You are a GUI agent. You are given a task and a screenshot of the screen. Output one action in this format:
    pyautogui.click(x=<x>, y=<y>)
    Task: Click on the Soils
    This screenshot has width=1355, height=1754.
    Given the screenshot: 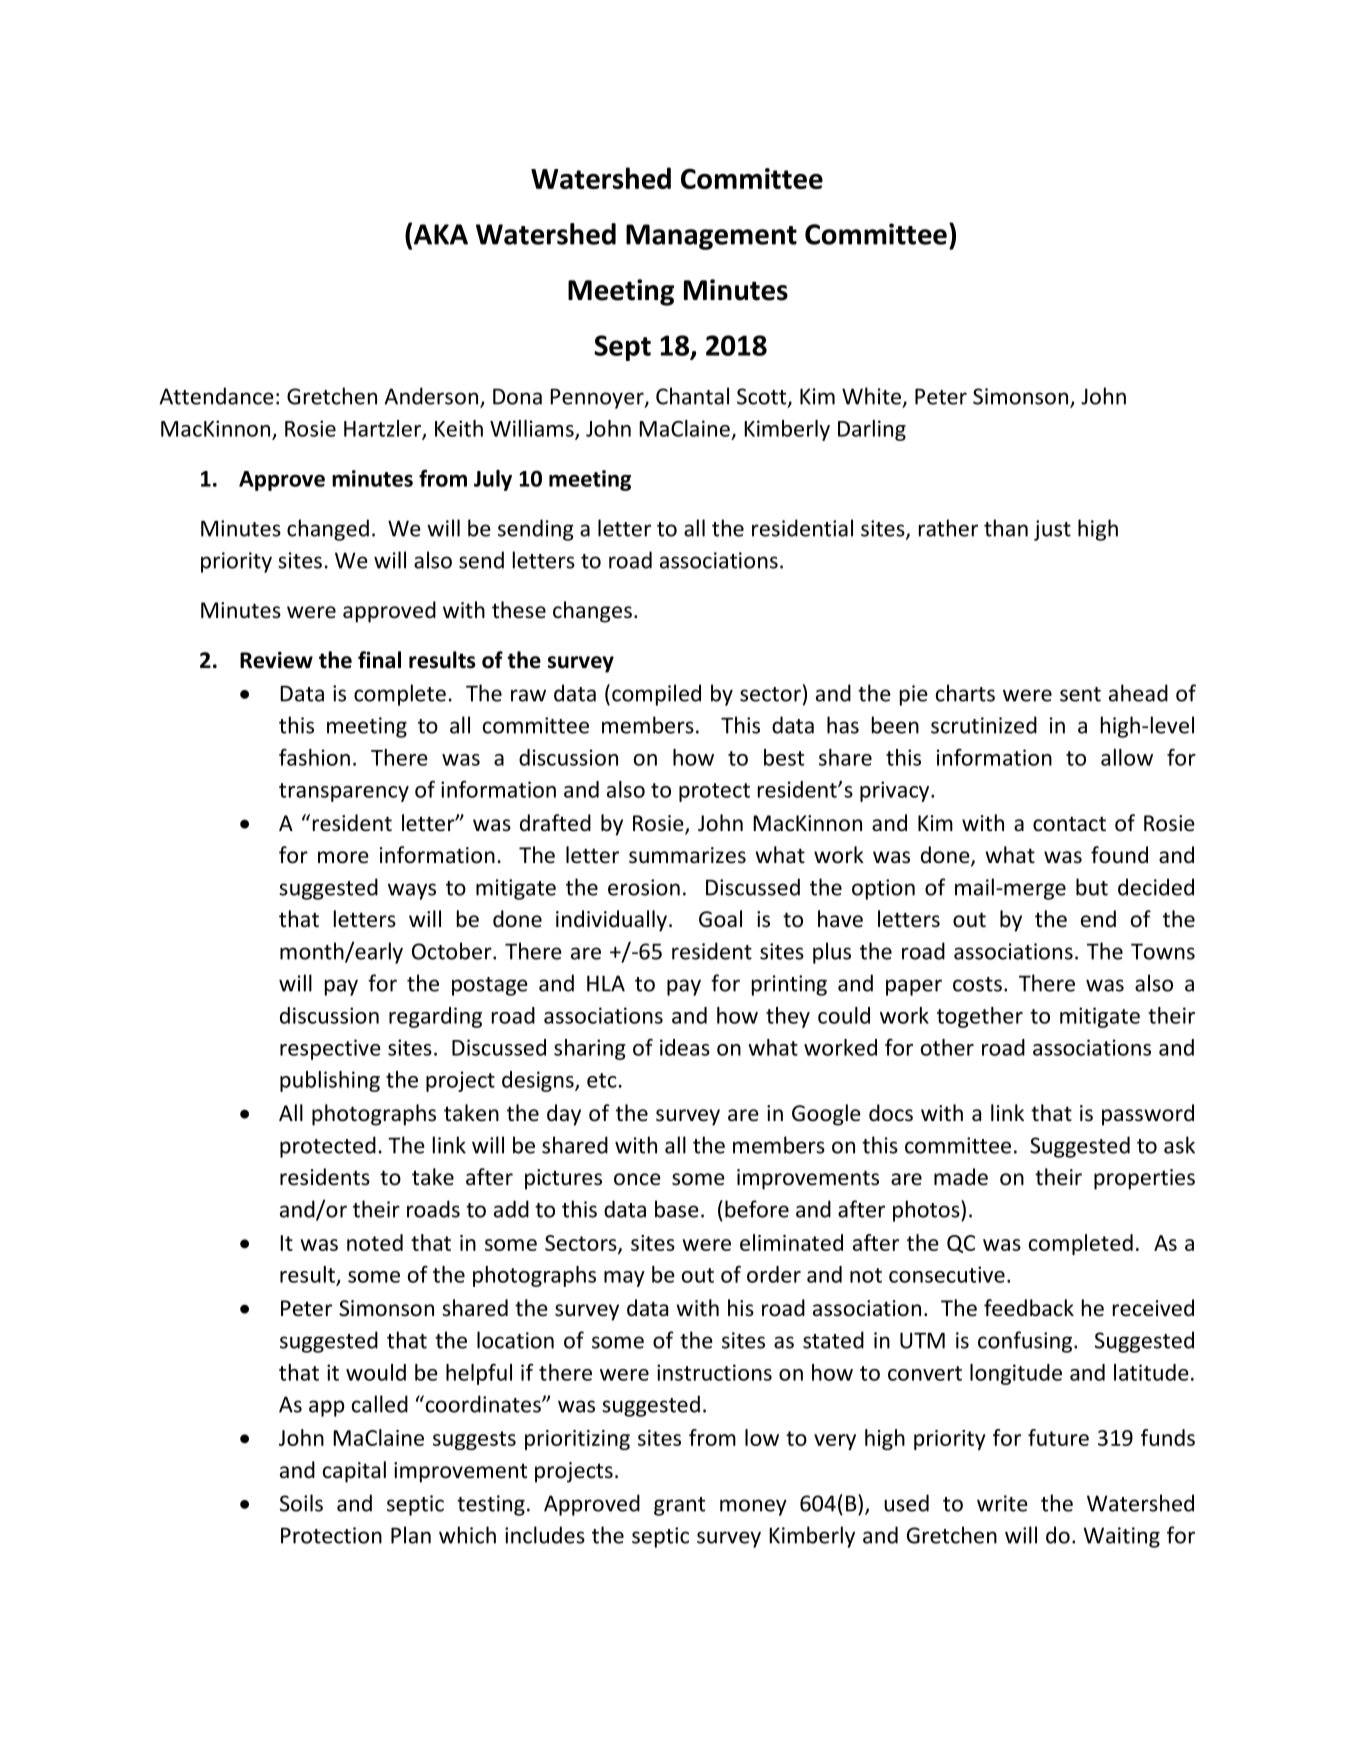 What is the action you would take?
    pyautogui.click(x=301, y=1503)
